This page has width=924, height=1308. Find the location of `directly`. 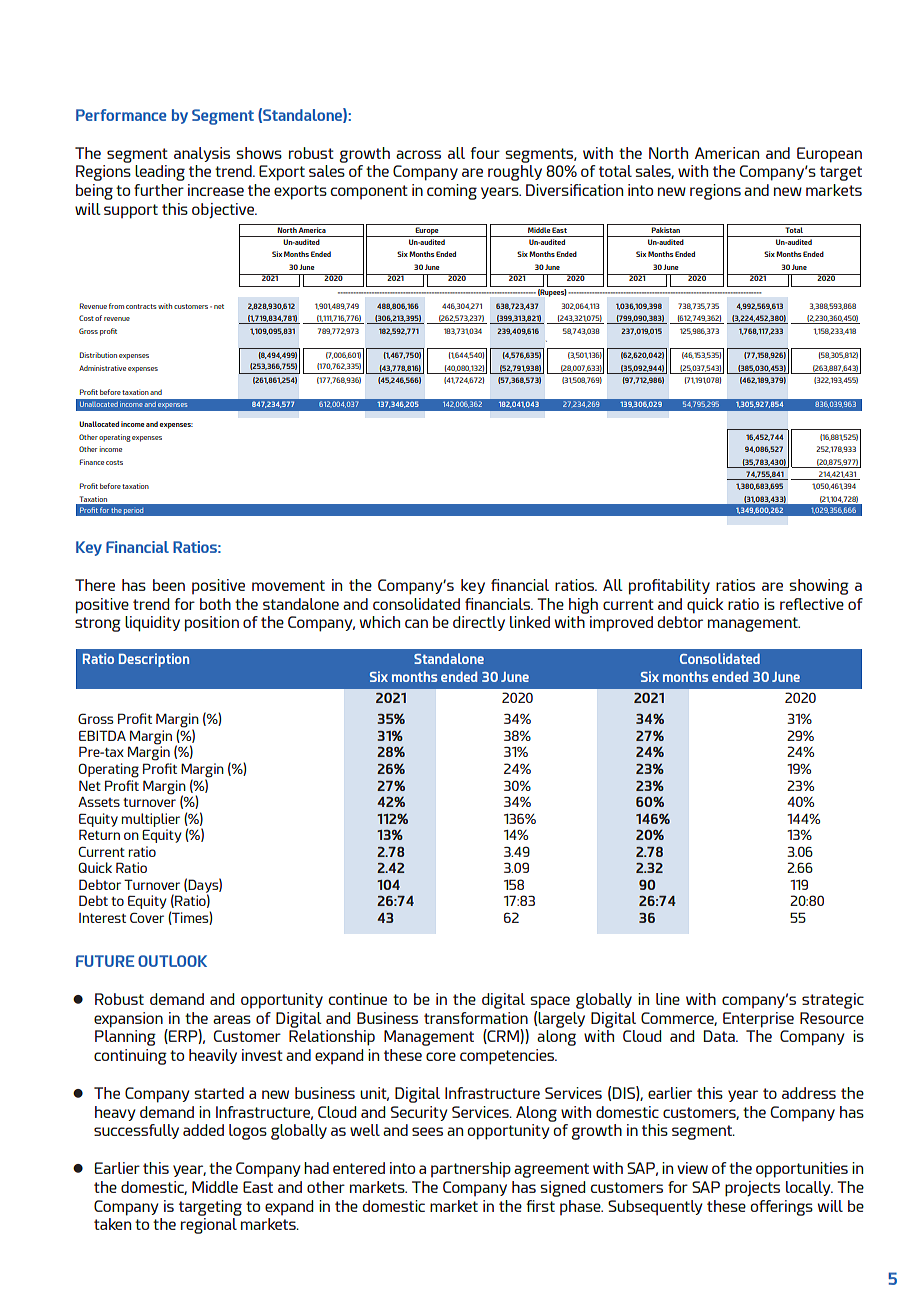

directly is located at coordinates (479, 623).
